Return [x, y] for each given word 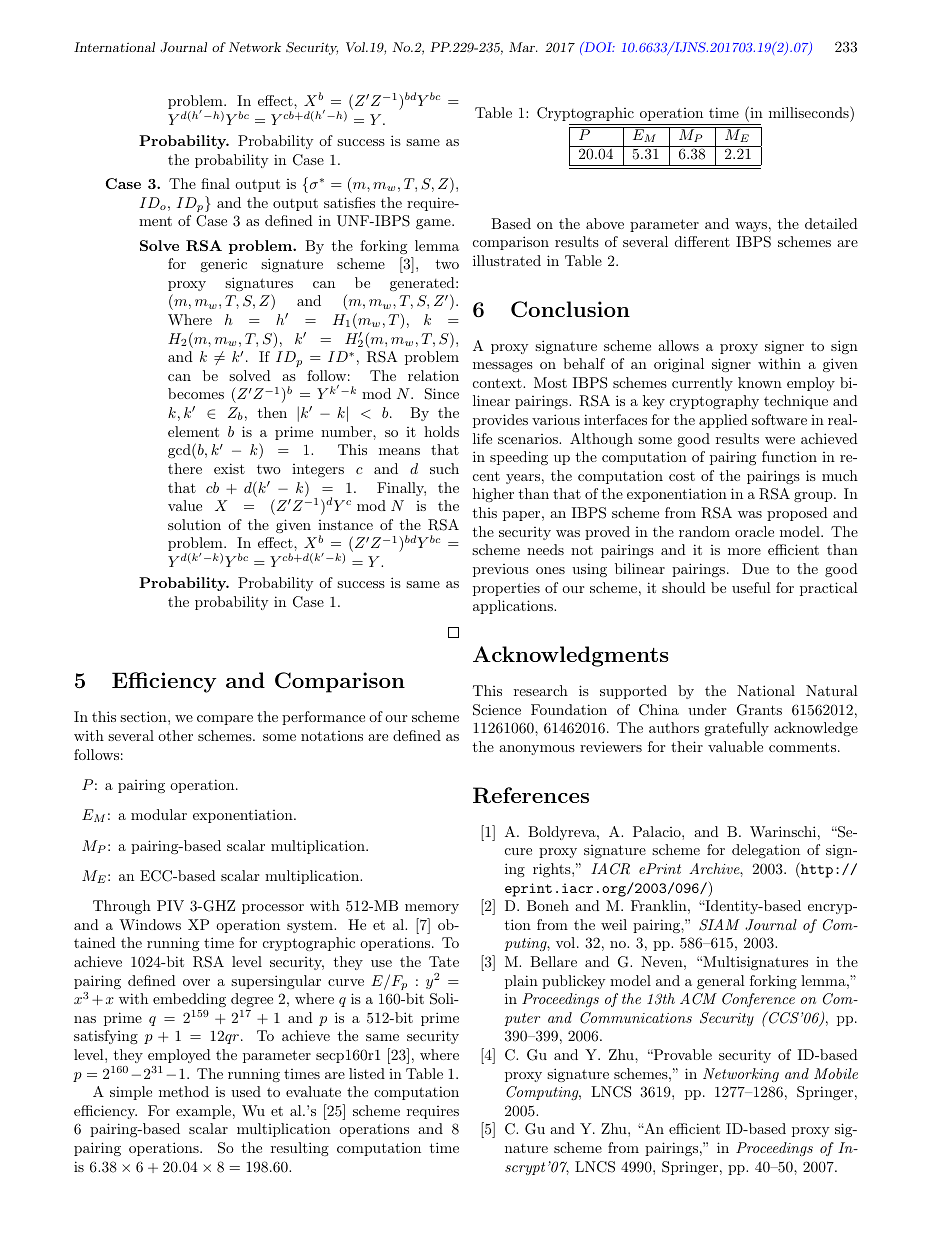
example [203, 1112]
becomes [196, 393]
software [779, 419]
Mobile [836, 1073]
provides [500, 421]
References [531, 795]
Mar [523, 47]
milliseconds [810, 112]
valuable [735, 746]
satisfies [349, 202]
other [175, 735]
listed [367, 1073]
